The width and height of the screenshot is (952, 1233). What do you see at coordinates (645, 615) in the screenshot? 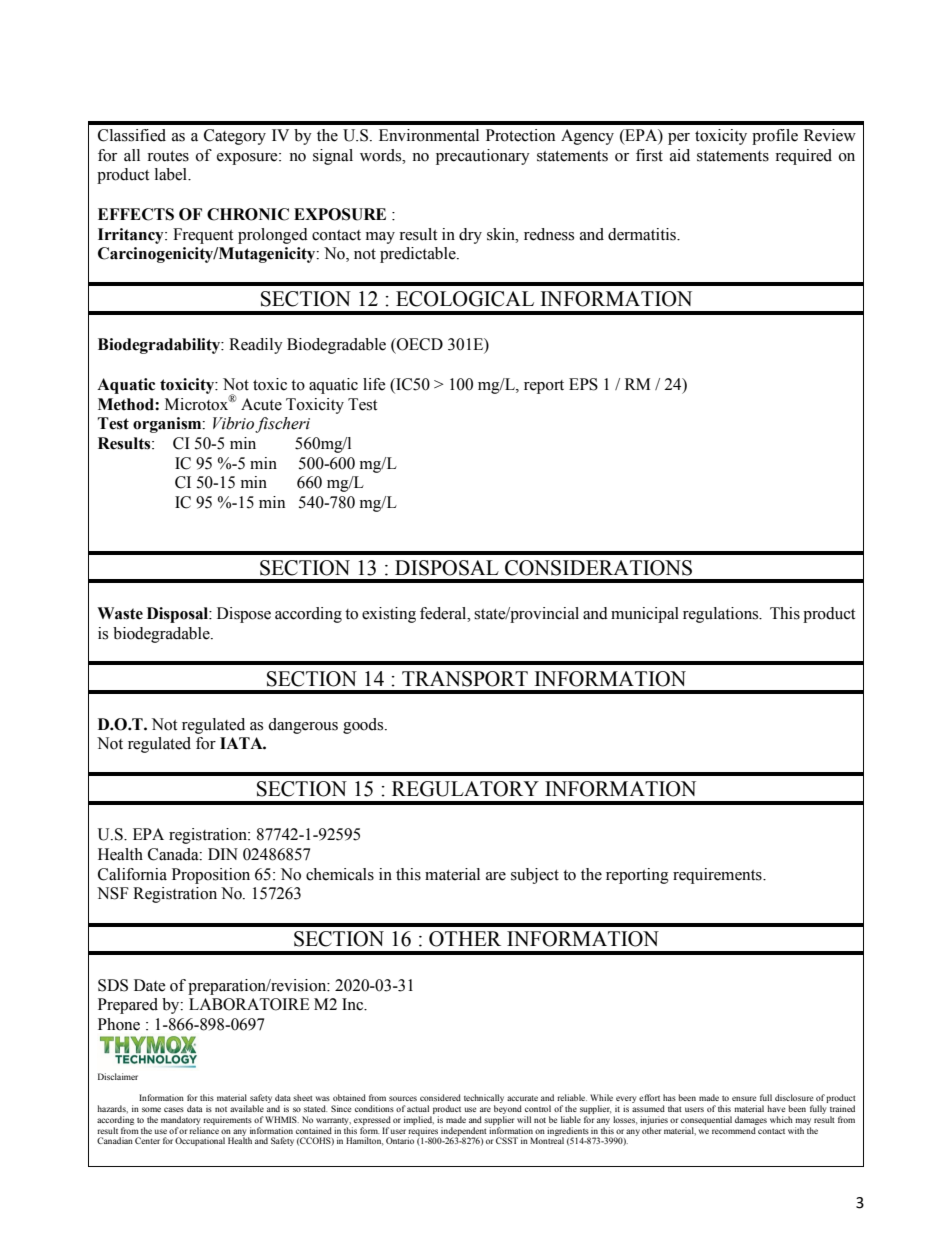
I see `municipal` at bounding box center [645, 615].
